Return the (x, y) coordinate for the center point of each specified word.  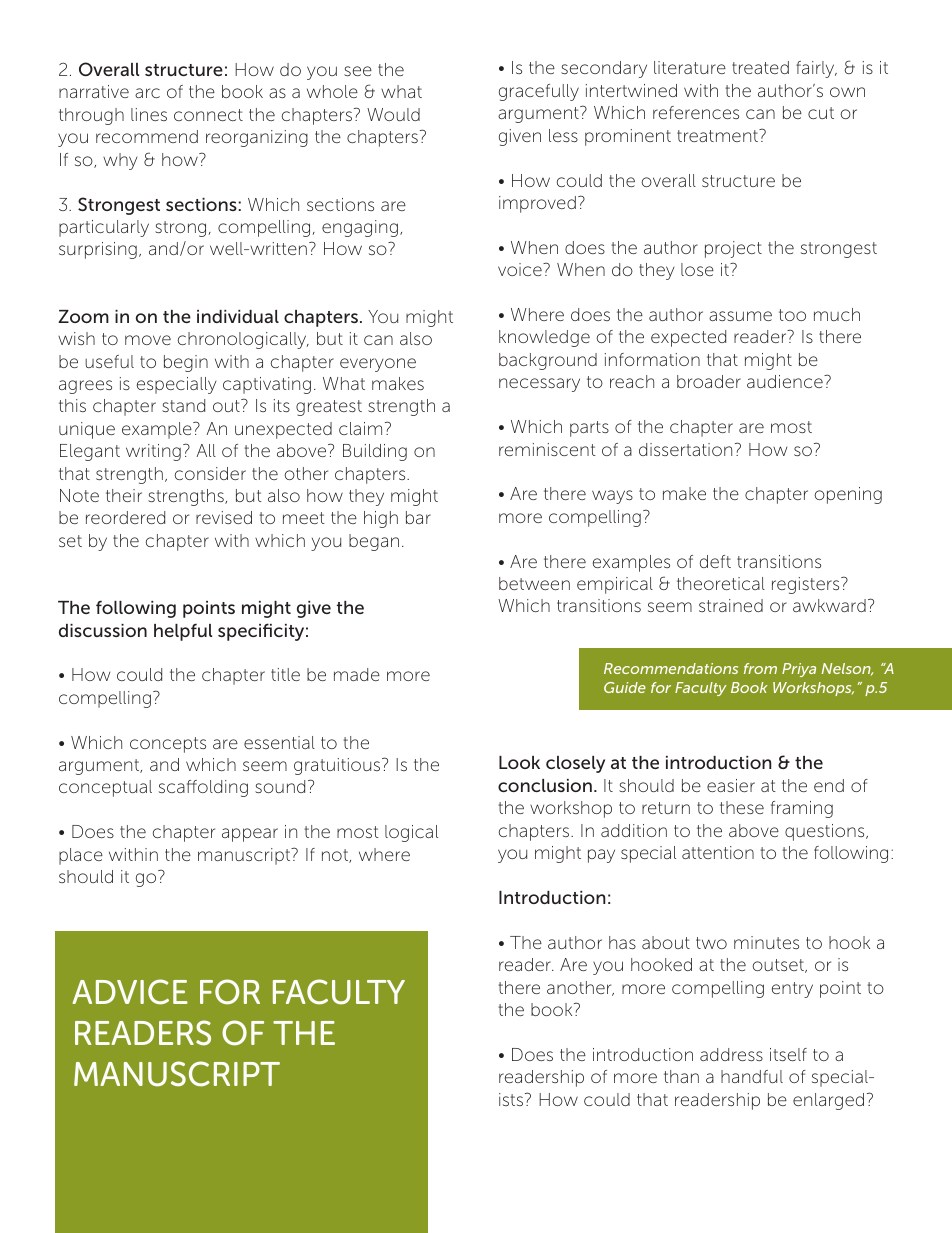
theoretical (721, 583)
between (534, 583)
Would (393, 114)
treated (760, 67)
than (681, 1076)
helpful (183, 632)
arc (147, 93)
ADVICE (130, 992)
